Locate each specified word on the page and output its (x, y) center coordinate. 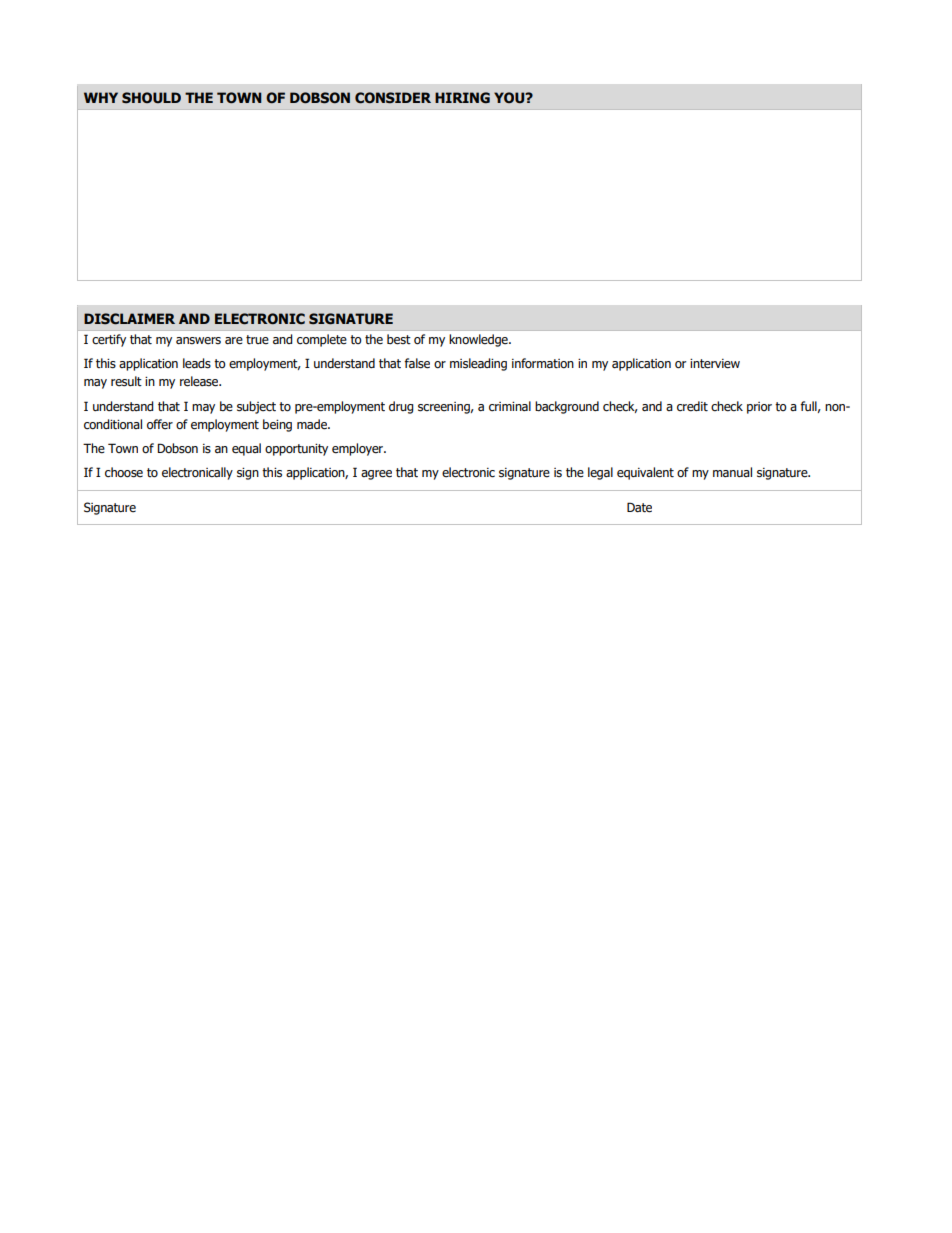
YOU (510, 98)
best (399, 339)
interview (715, 364)
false (417, 363)
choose (124, 472)
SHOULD (151, 98)
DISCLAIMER (129, 319)
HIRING (462, 98)
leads (197, 363)
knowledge (479, 340)
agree (376, 475)
